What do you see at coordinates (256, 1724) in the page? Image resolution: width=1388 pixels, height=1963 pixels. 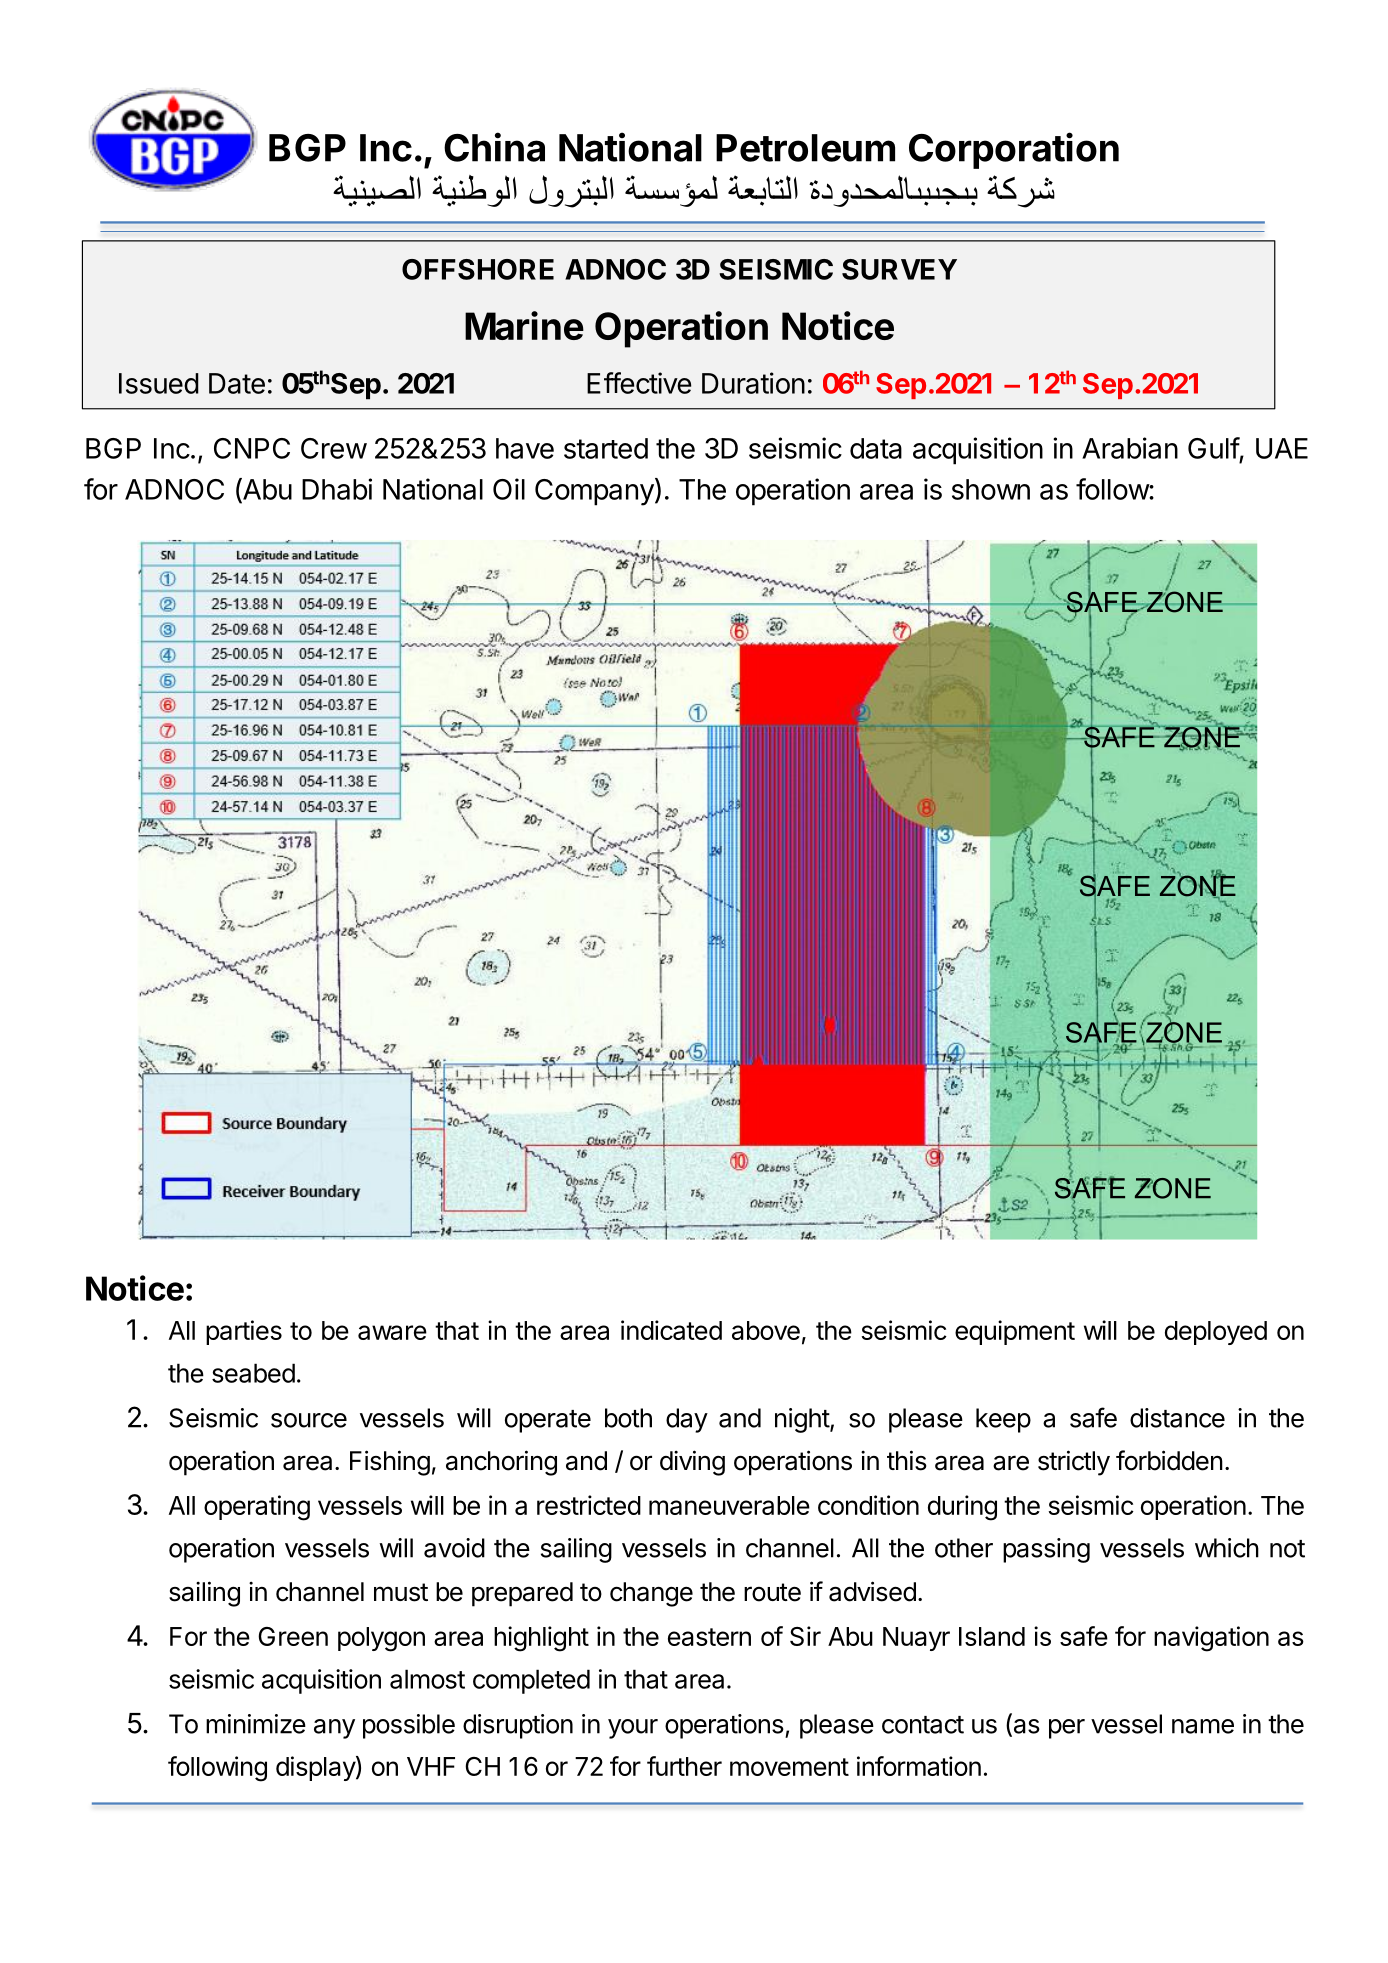 I see `minimize` at bounding box center [256, 1724].
